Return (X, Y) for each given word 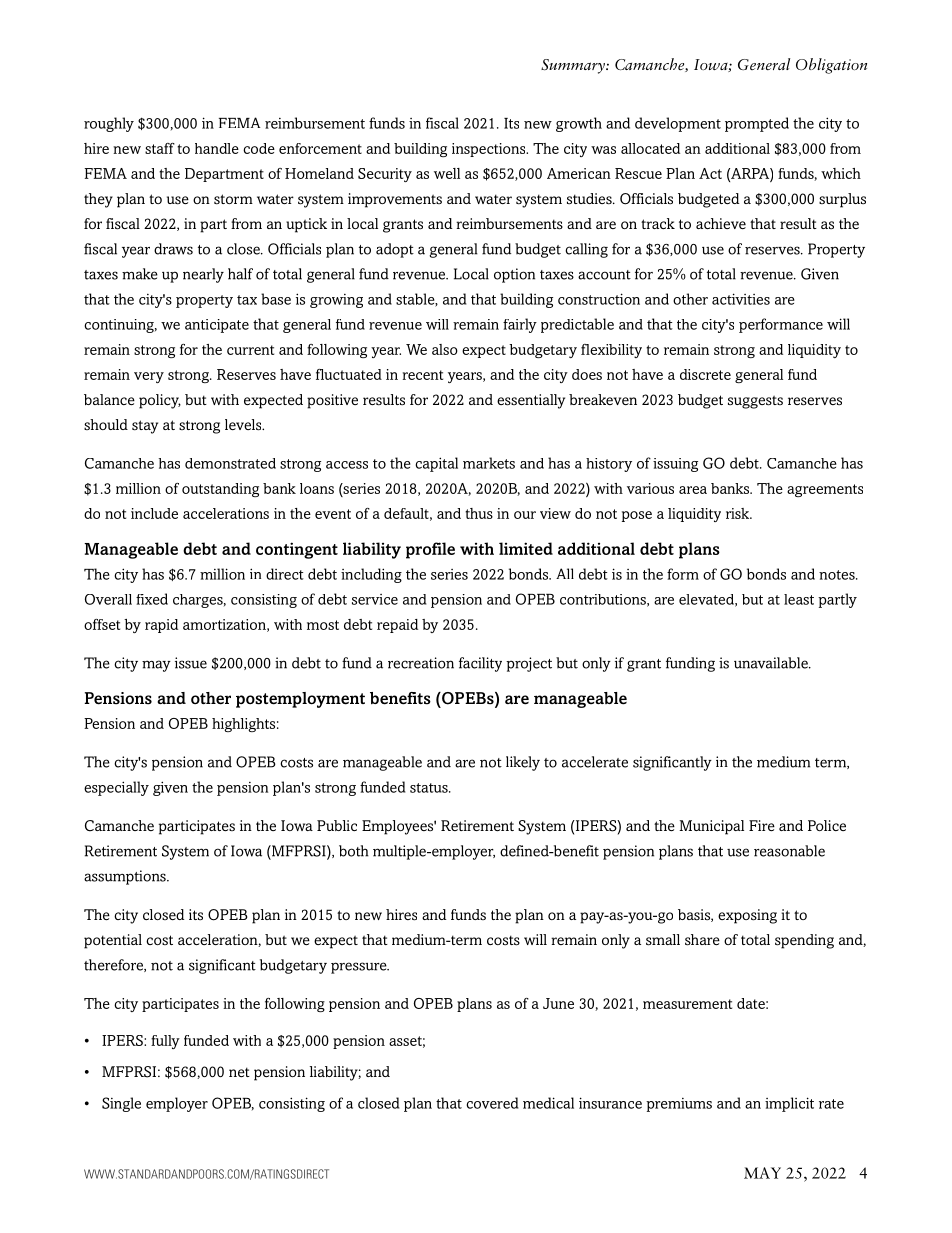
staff (160, 148)
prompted (757, 124)
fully (165, 1042)
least (799, 599)
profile (430, 550)
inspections (490, 150)
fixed (152, 599)
